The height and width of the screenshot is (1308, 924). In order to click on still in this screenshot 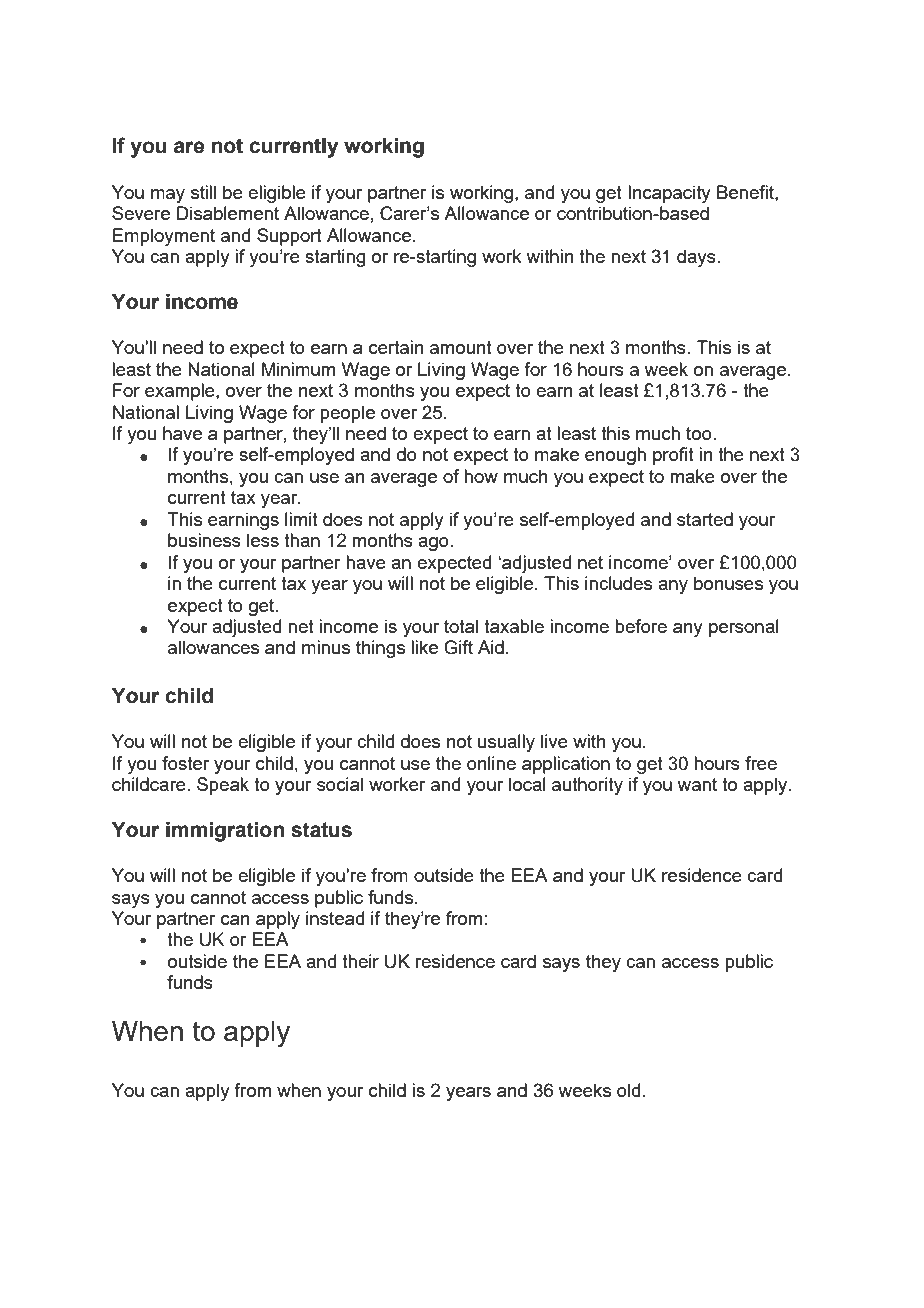, I will do `click(203, 192)`.
